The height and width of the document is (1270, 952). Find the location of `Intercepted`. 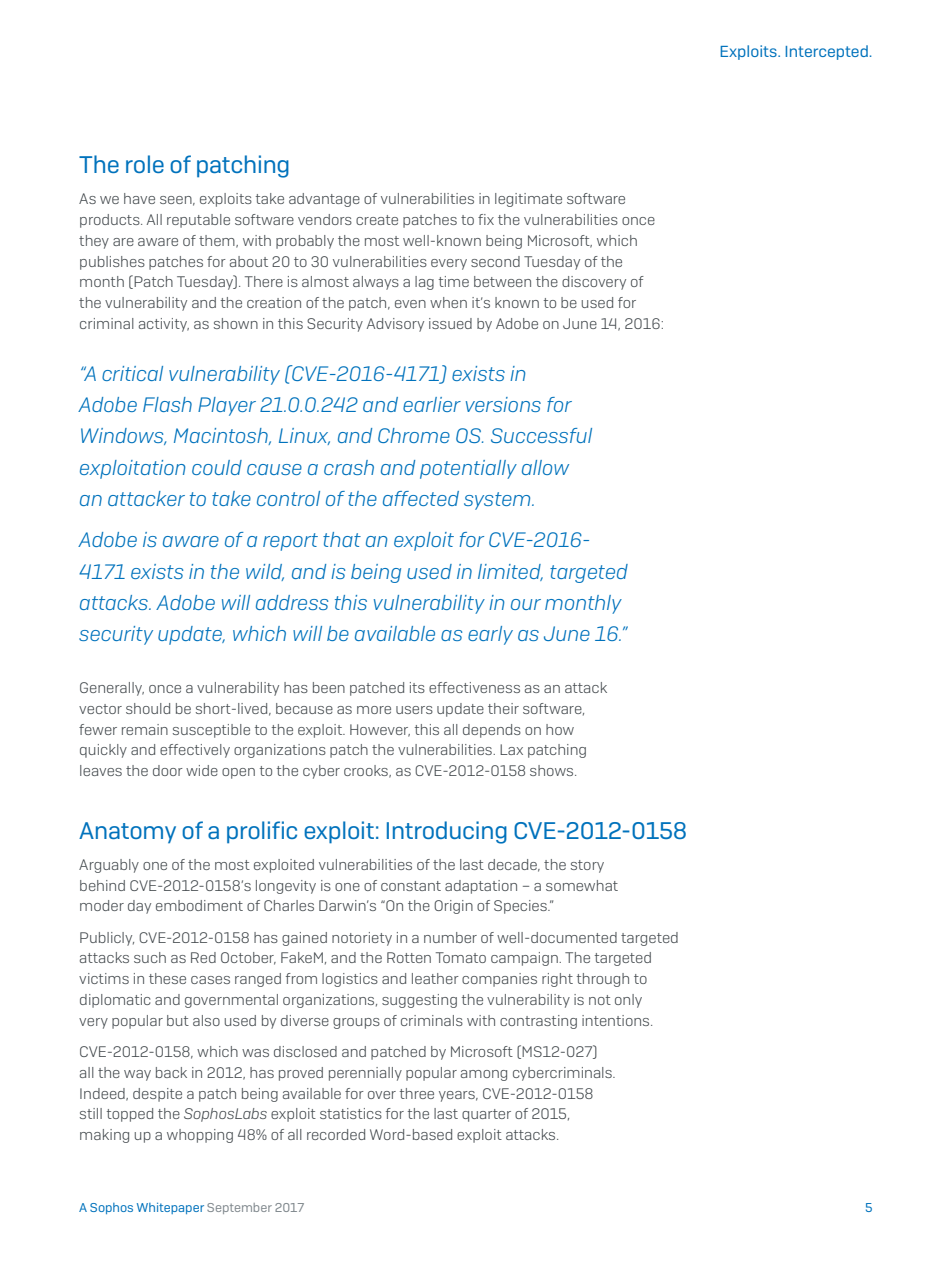

Intercepted is located at coordinates (827, 52).
